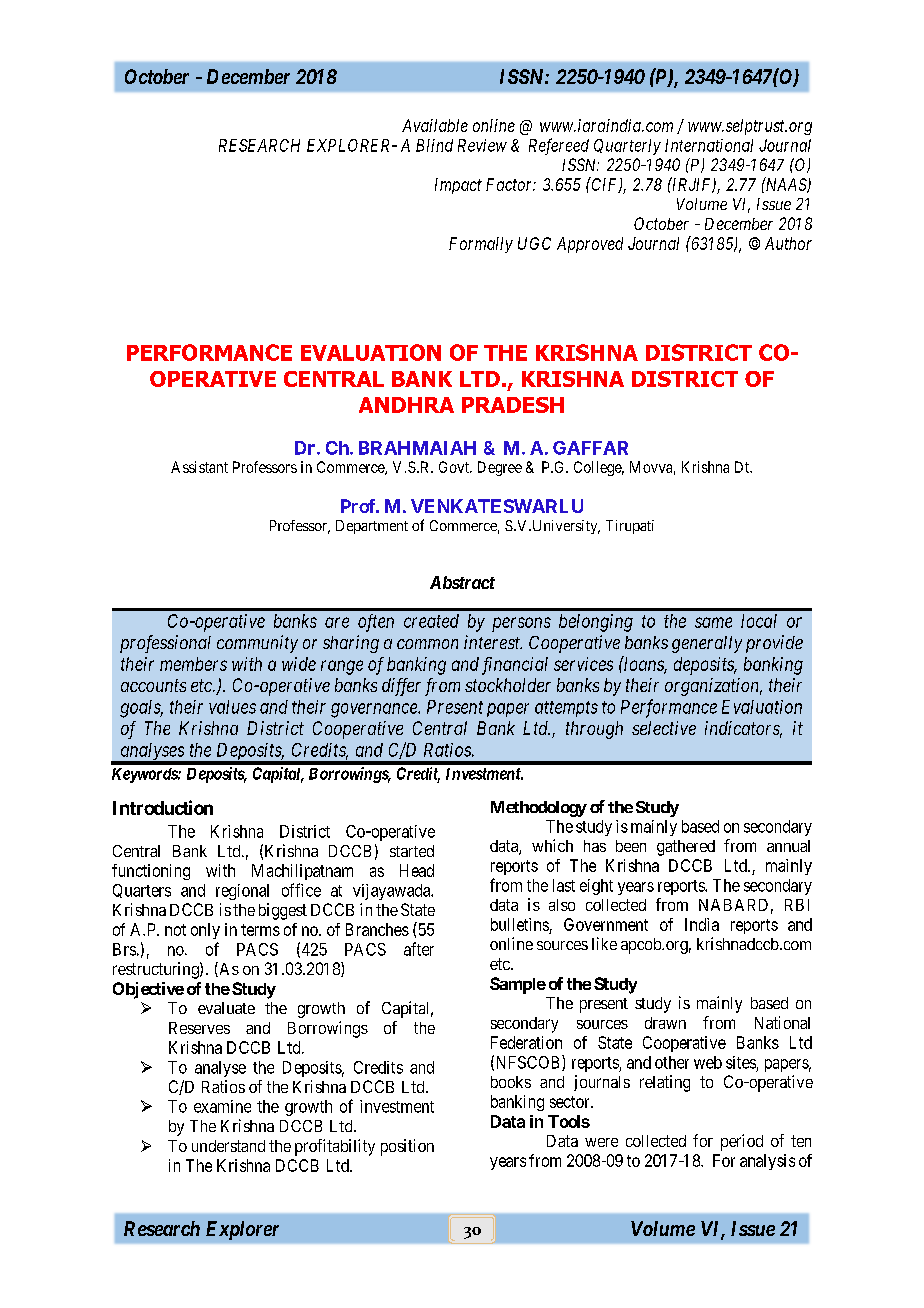 This document has height=1308, width=924. Describe the element at coordinates (482, 145) in the document. I see `Review` at that location.
